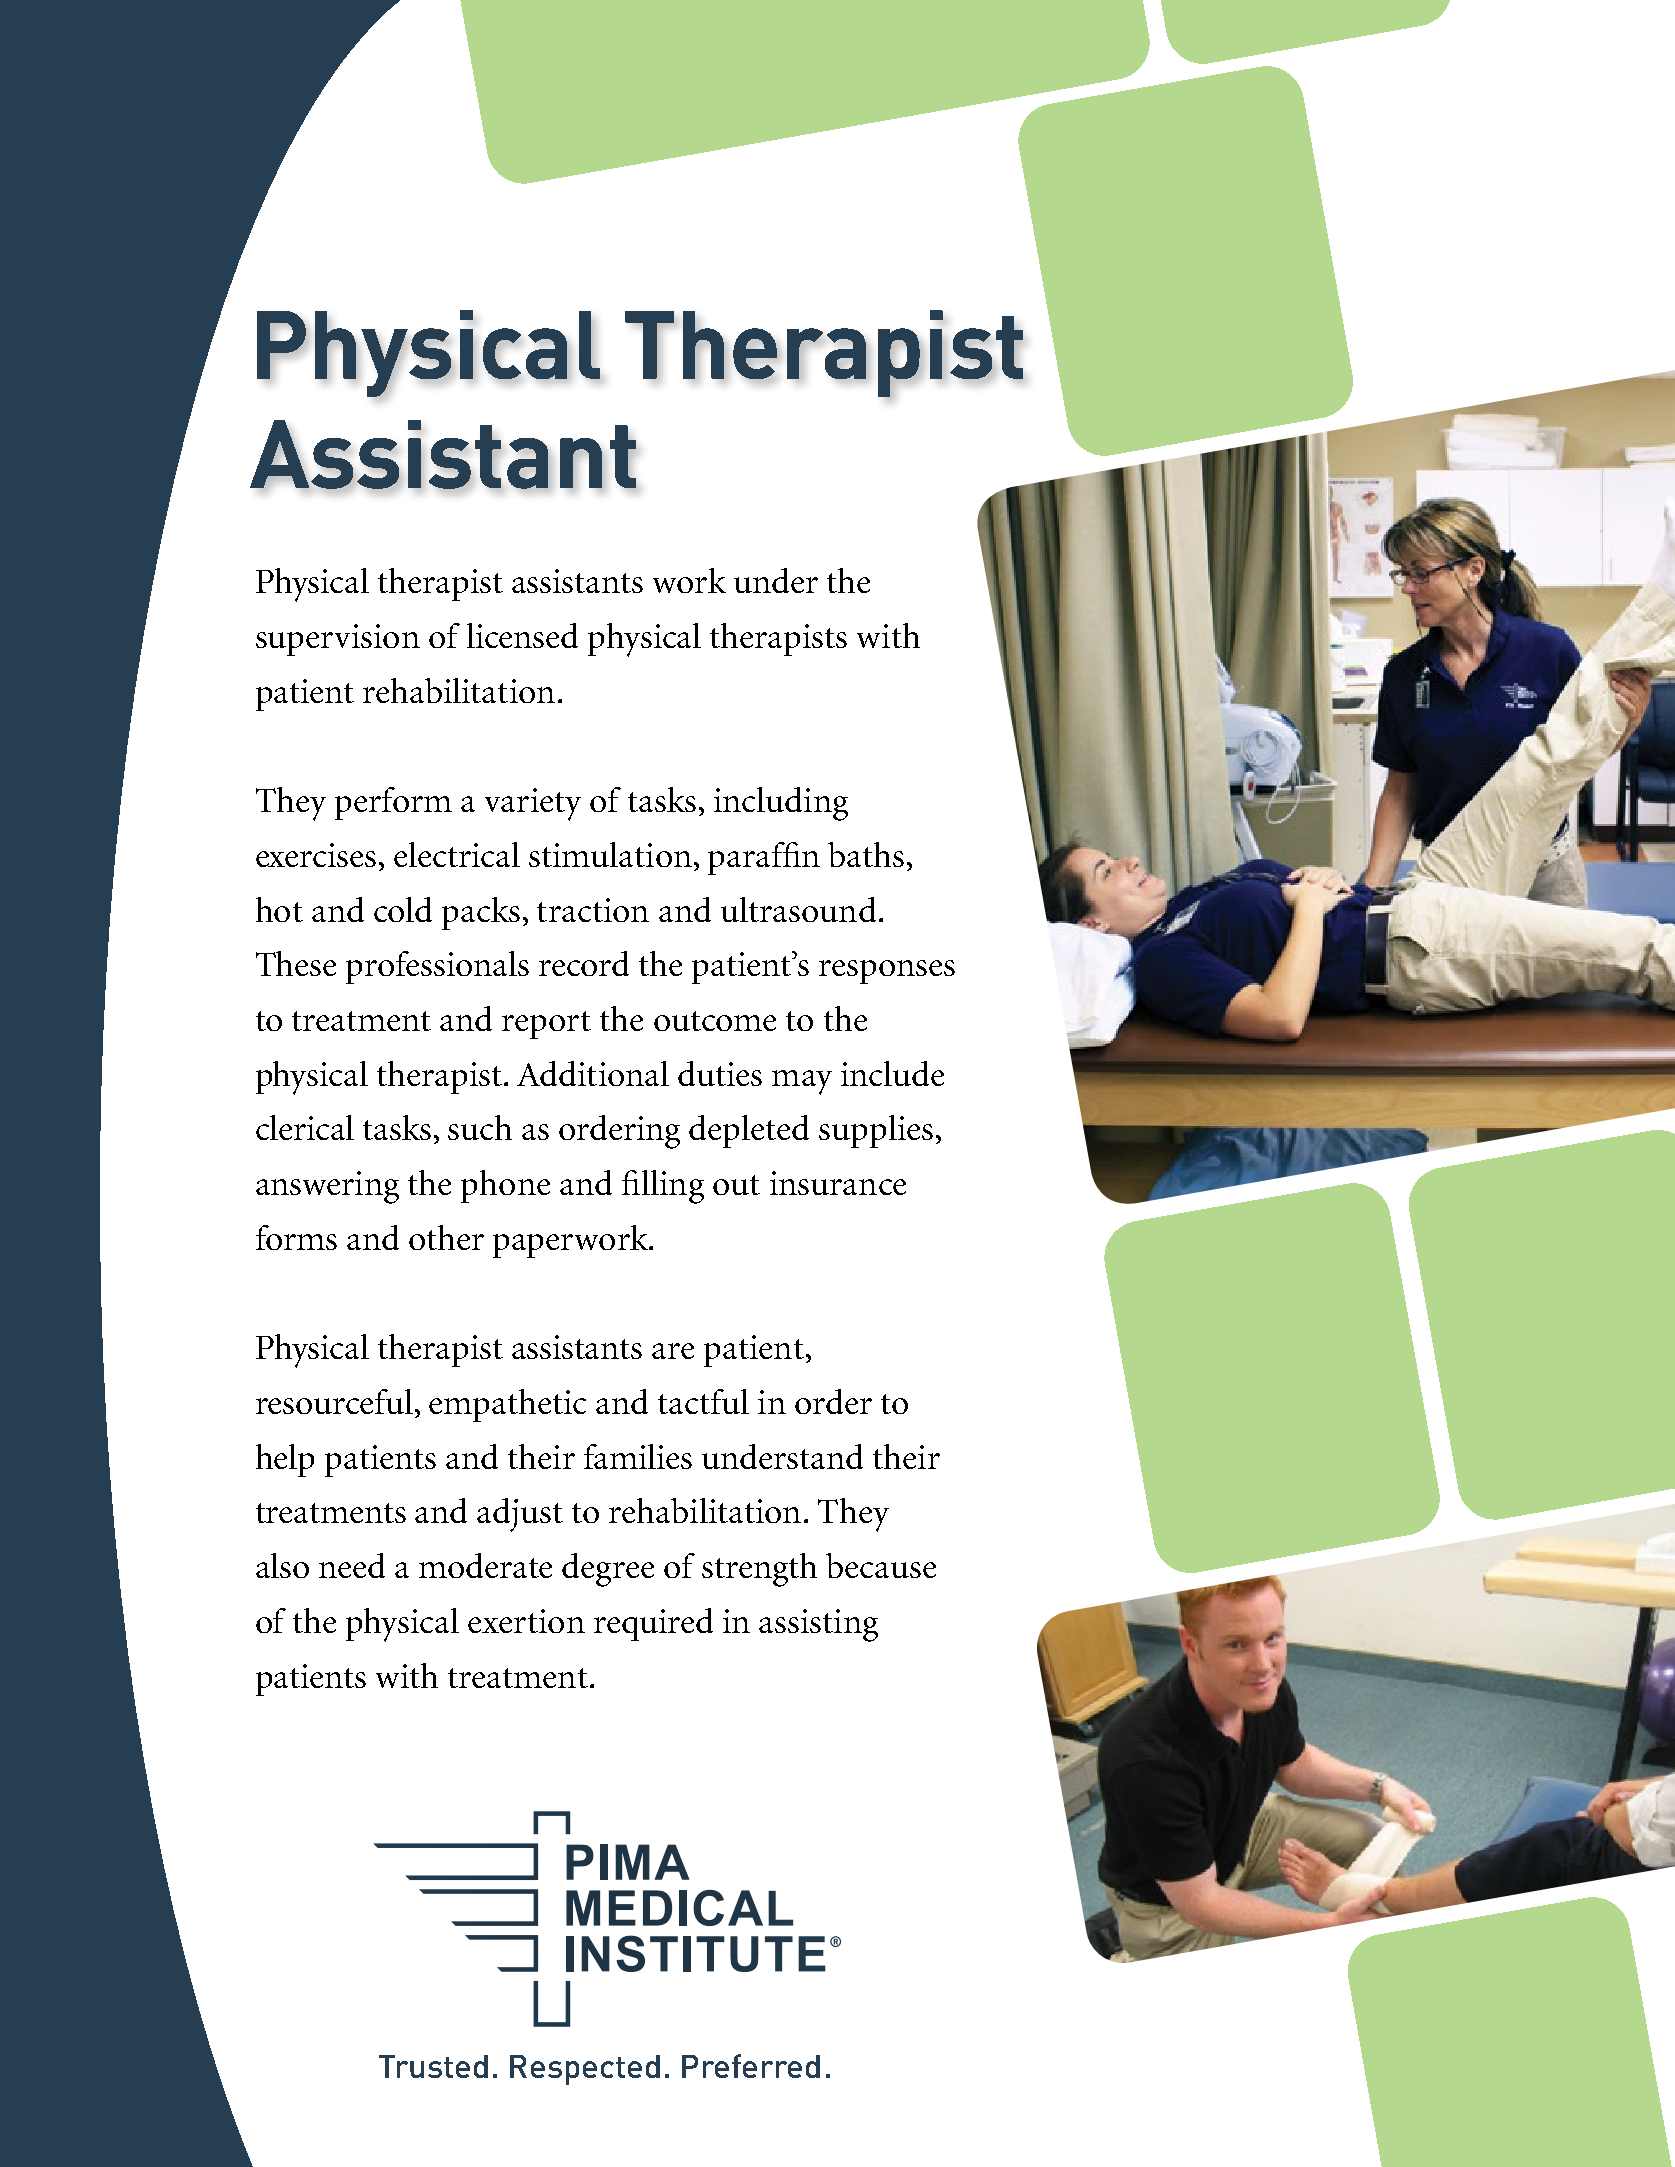  Describe the element at coordinates (526, 1621) in the screenshot. I see `exertion` at that location.
